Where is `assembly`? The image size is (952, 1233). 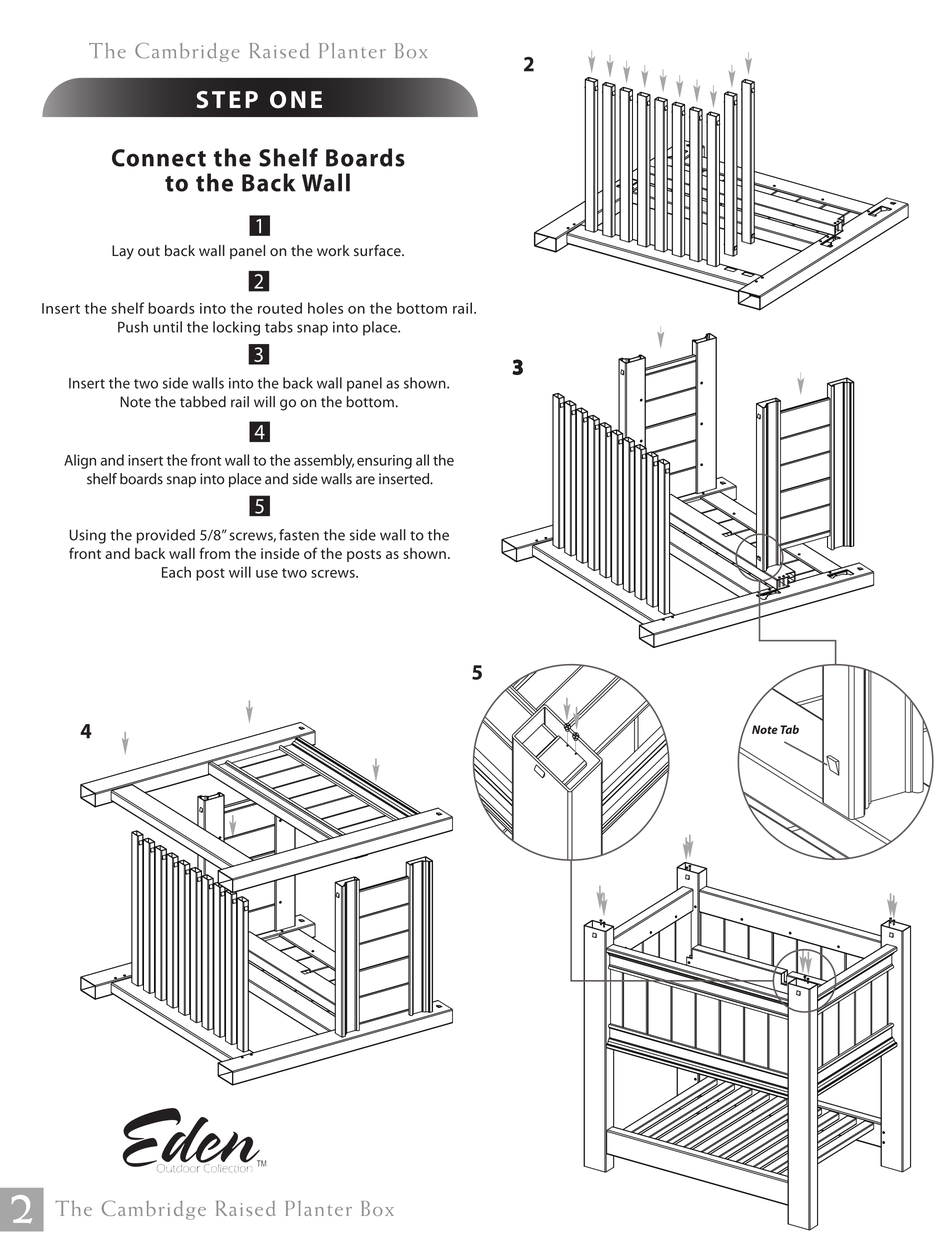
assembly is located at coordinates (324, 461).
